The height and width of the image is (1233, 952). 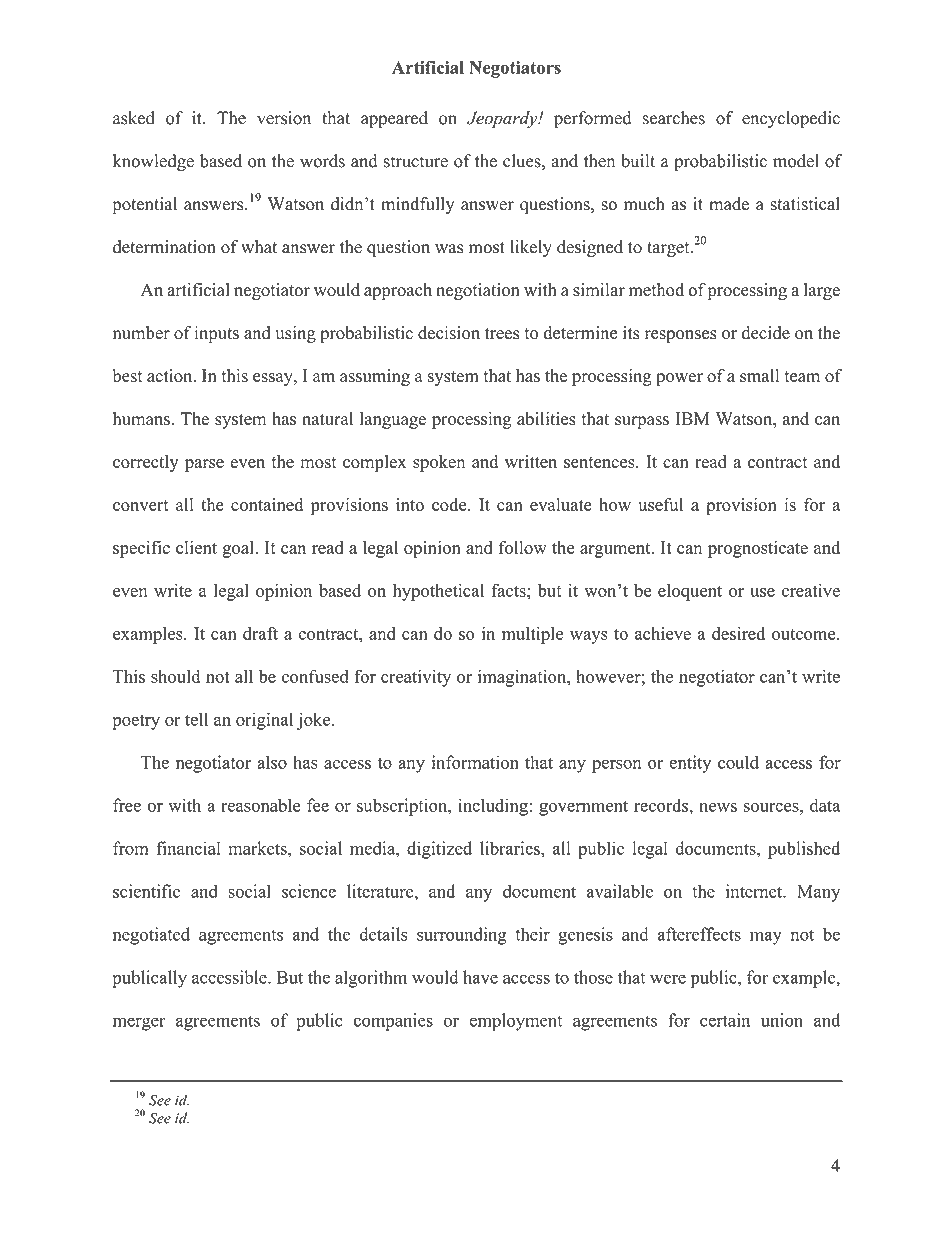 What do you see at coordinates (692, 418) in the image?
I see `IBM` at bounding box center [692, 418].
